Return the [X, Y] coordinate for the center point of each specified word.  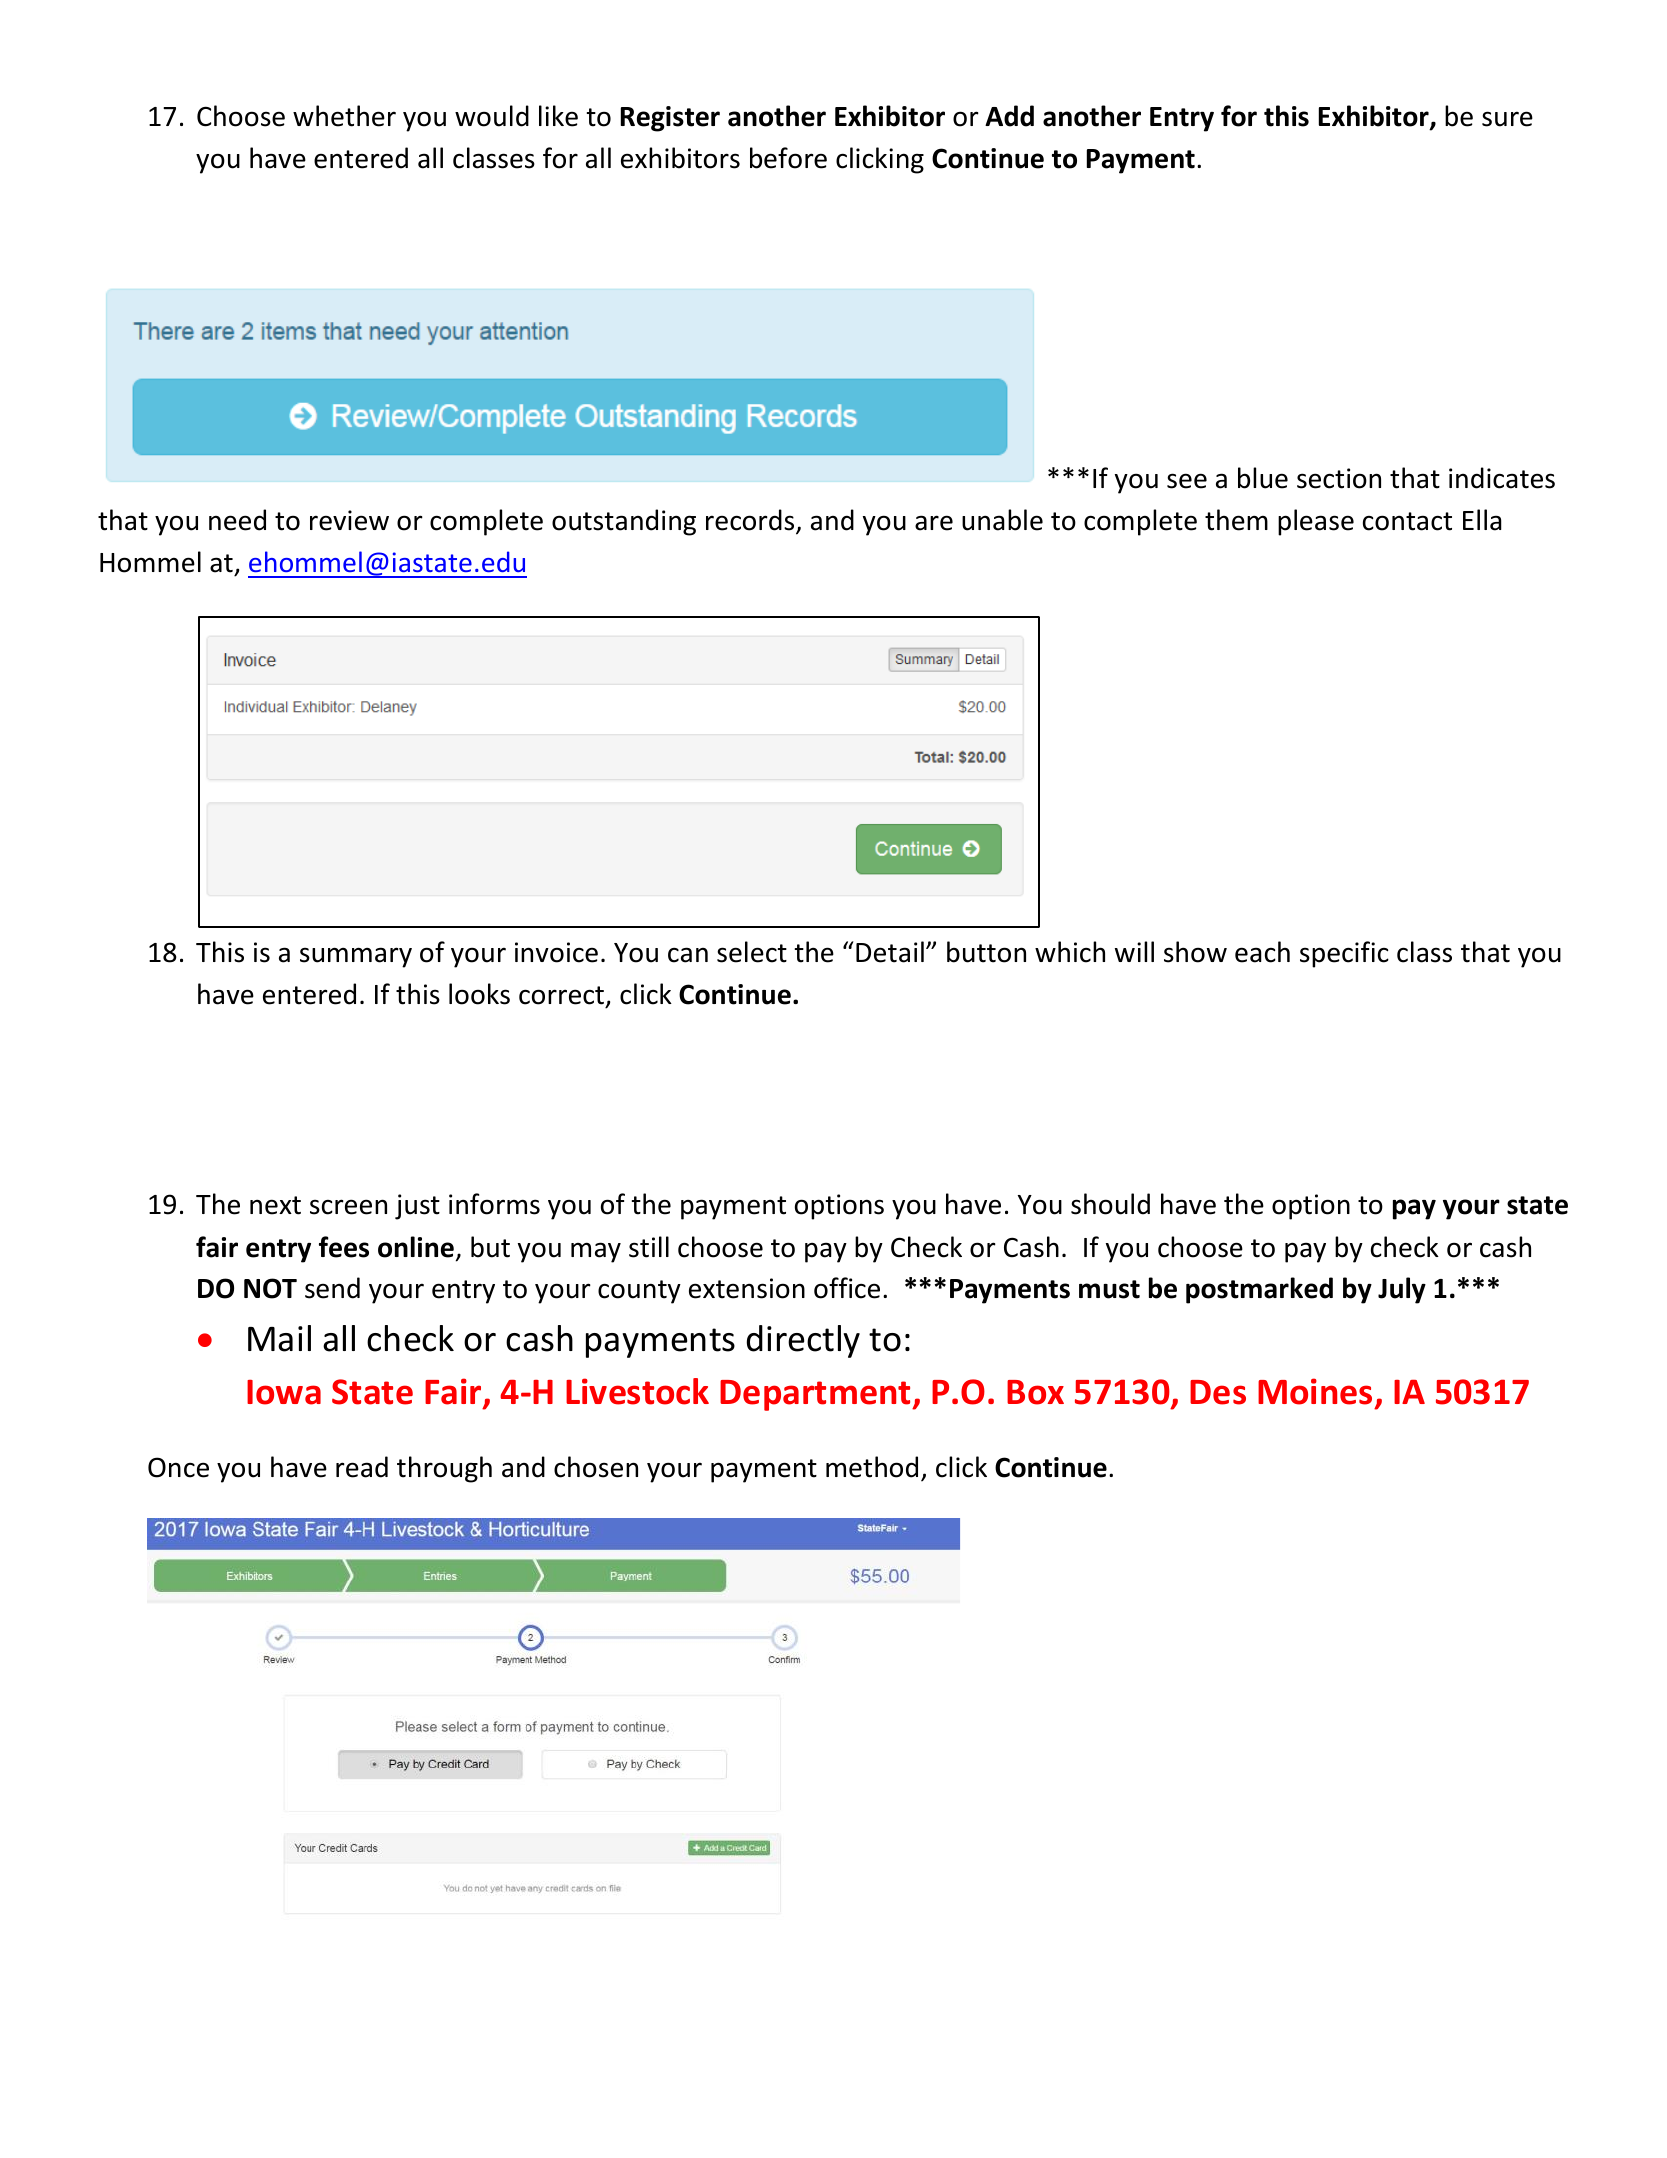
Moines [1315, 1391]
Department [816, 1395]
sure [1507, 119]
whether [344, 116]
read [362, 1467]
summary [356, 957]
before [788, 158]
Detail [890, 952]
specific [1344, 954]
